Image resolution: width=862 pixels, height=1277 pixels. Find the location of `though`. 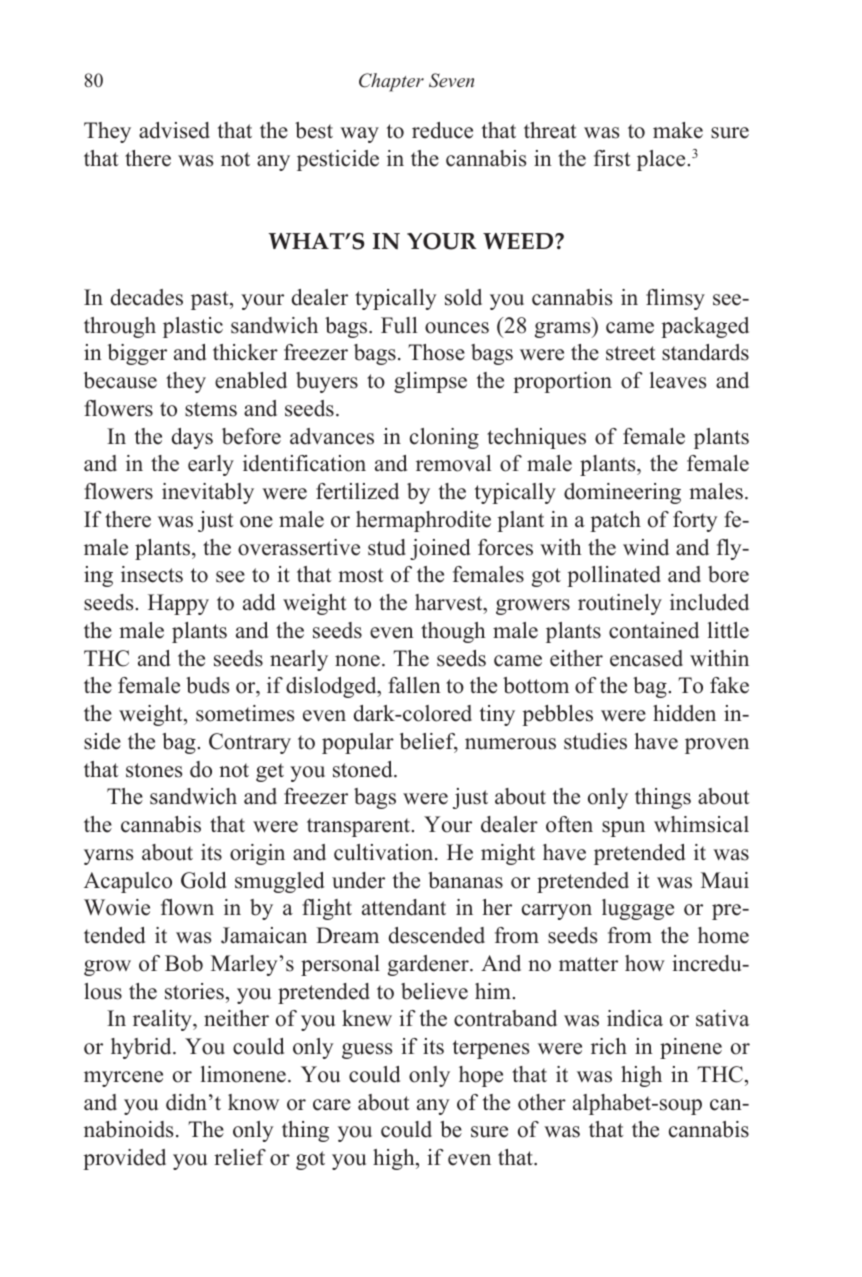

though is located at coordinates (453, 632).
